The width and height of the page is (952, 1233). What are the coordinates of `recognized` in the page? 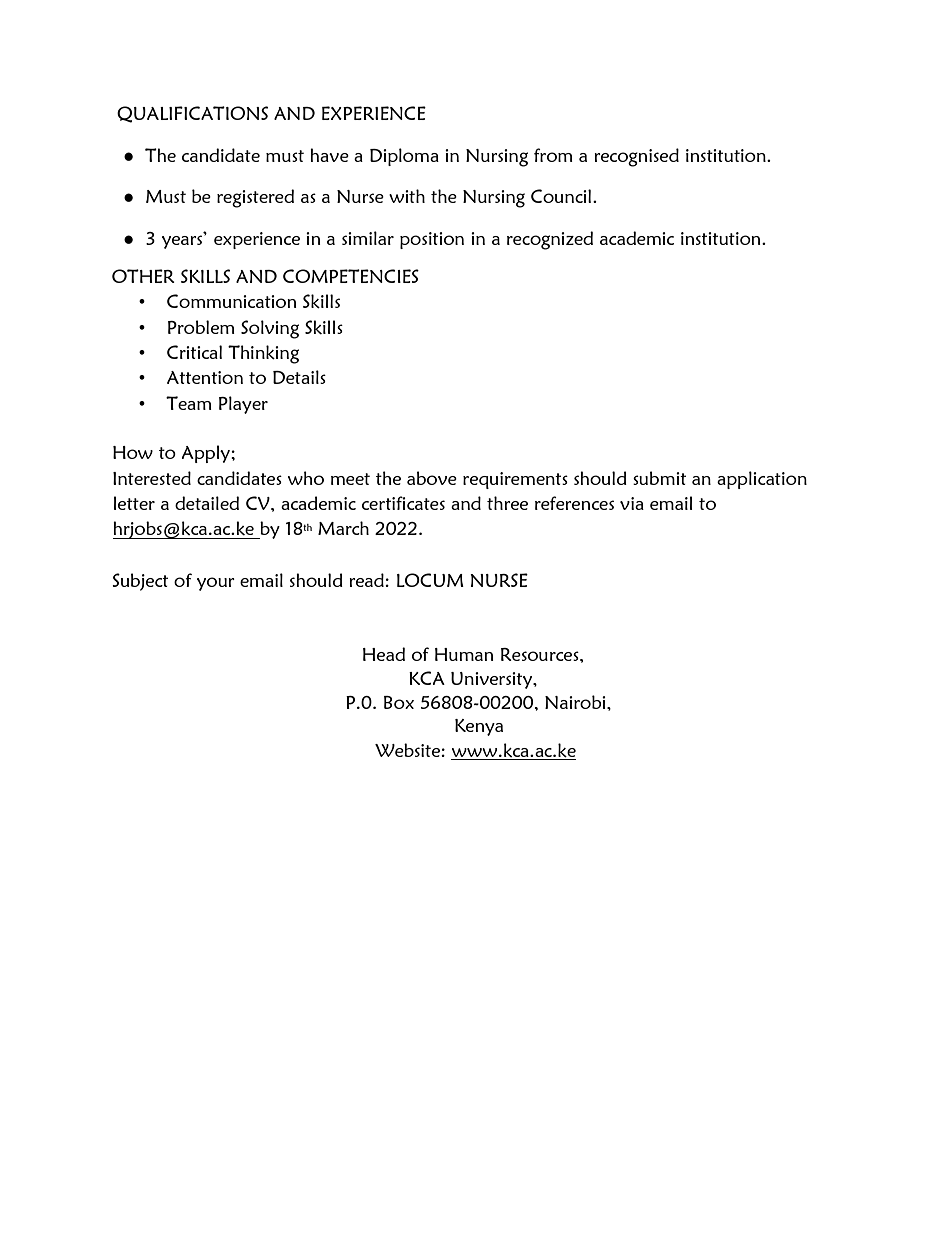 It's located at (550, 240).
